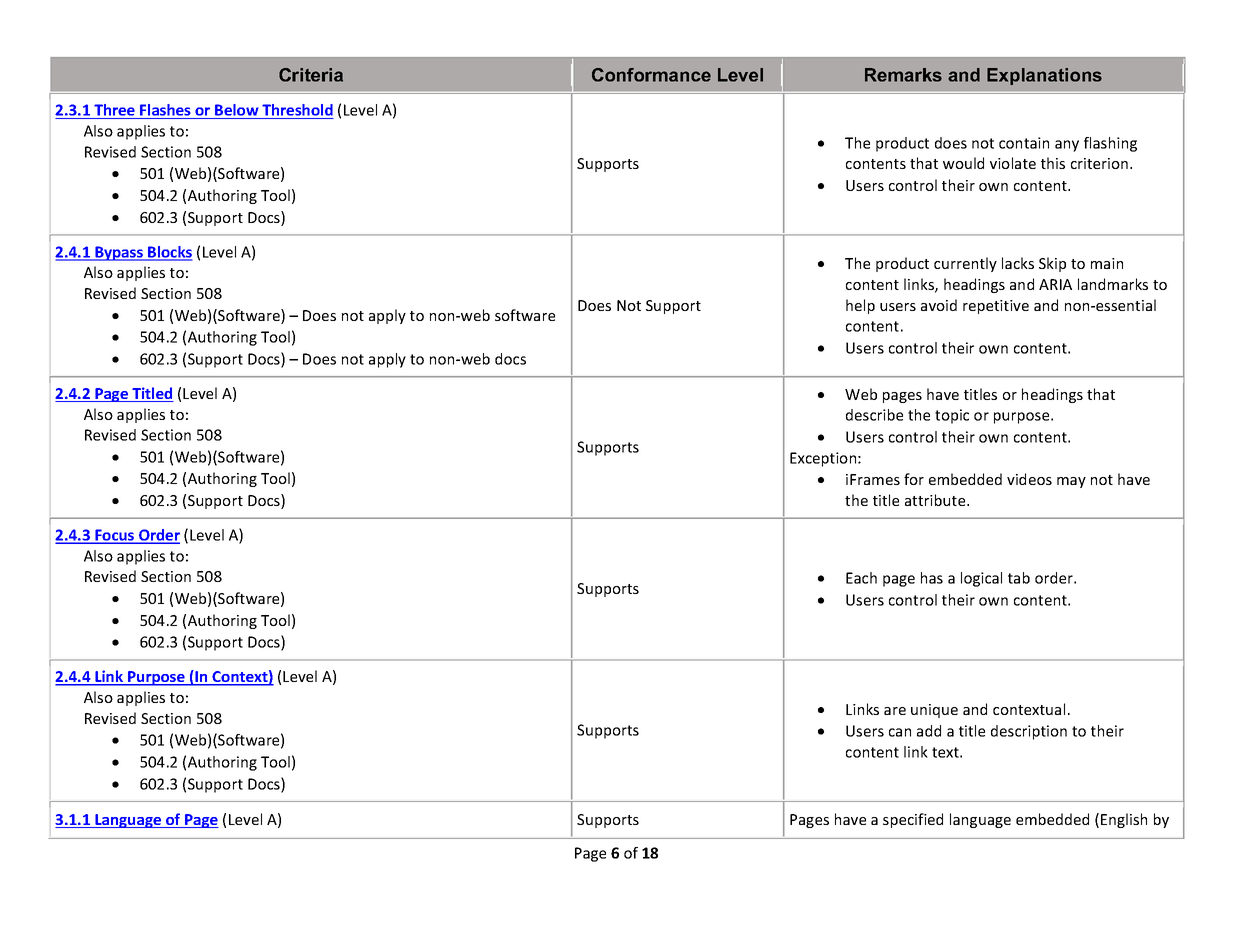 The image size is (1233, 952). Describe the element at coordinates (651, 75) in the screenshot. I see `Conformance` at that location.
